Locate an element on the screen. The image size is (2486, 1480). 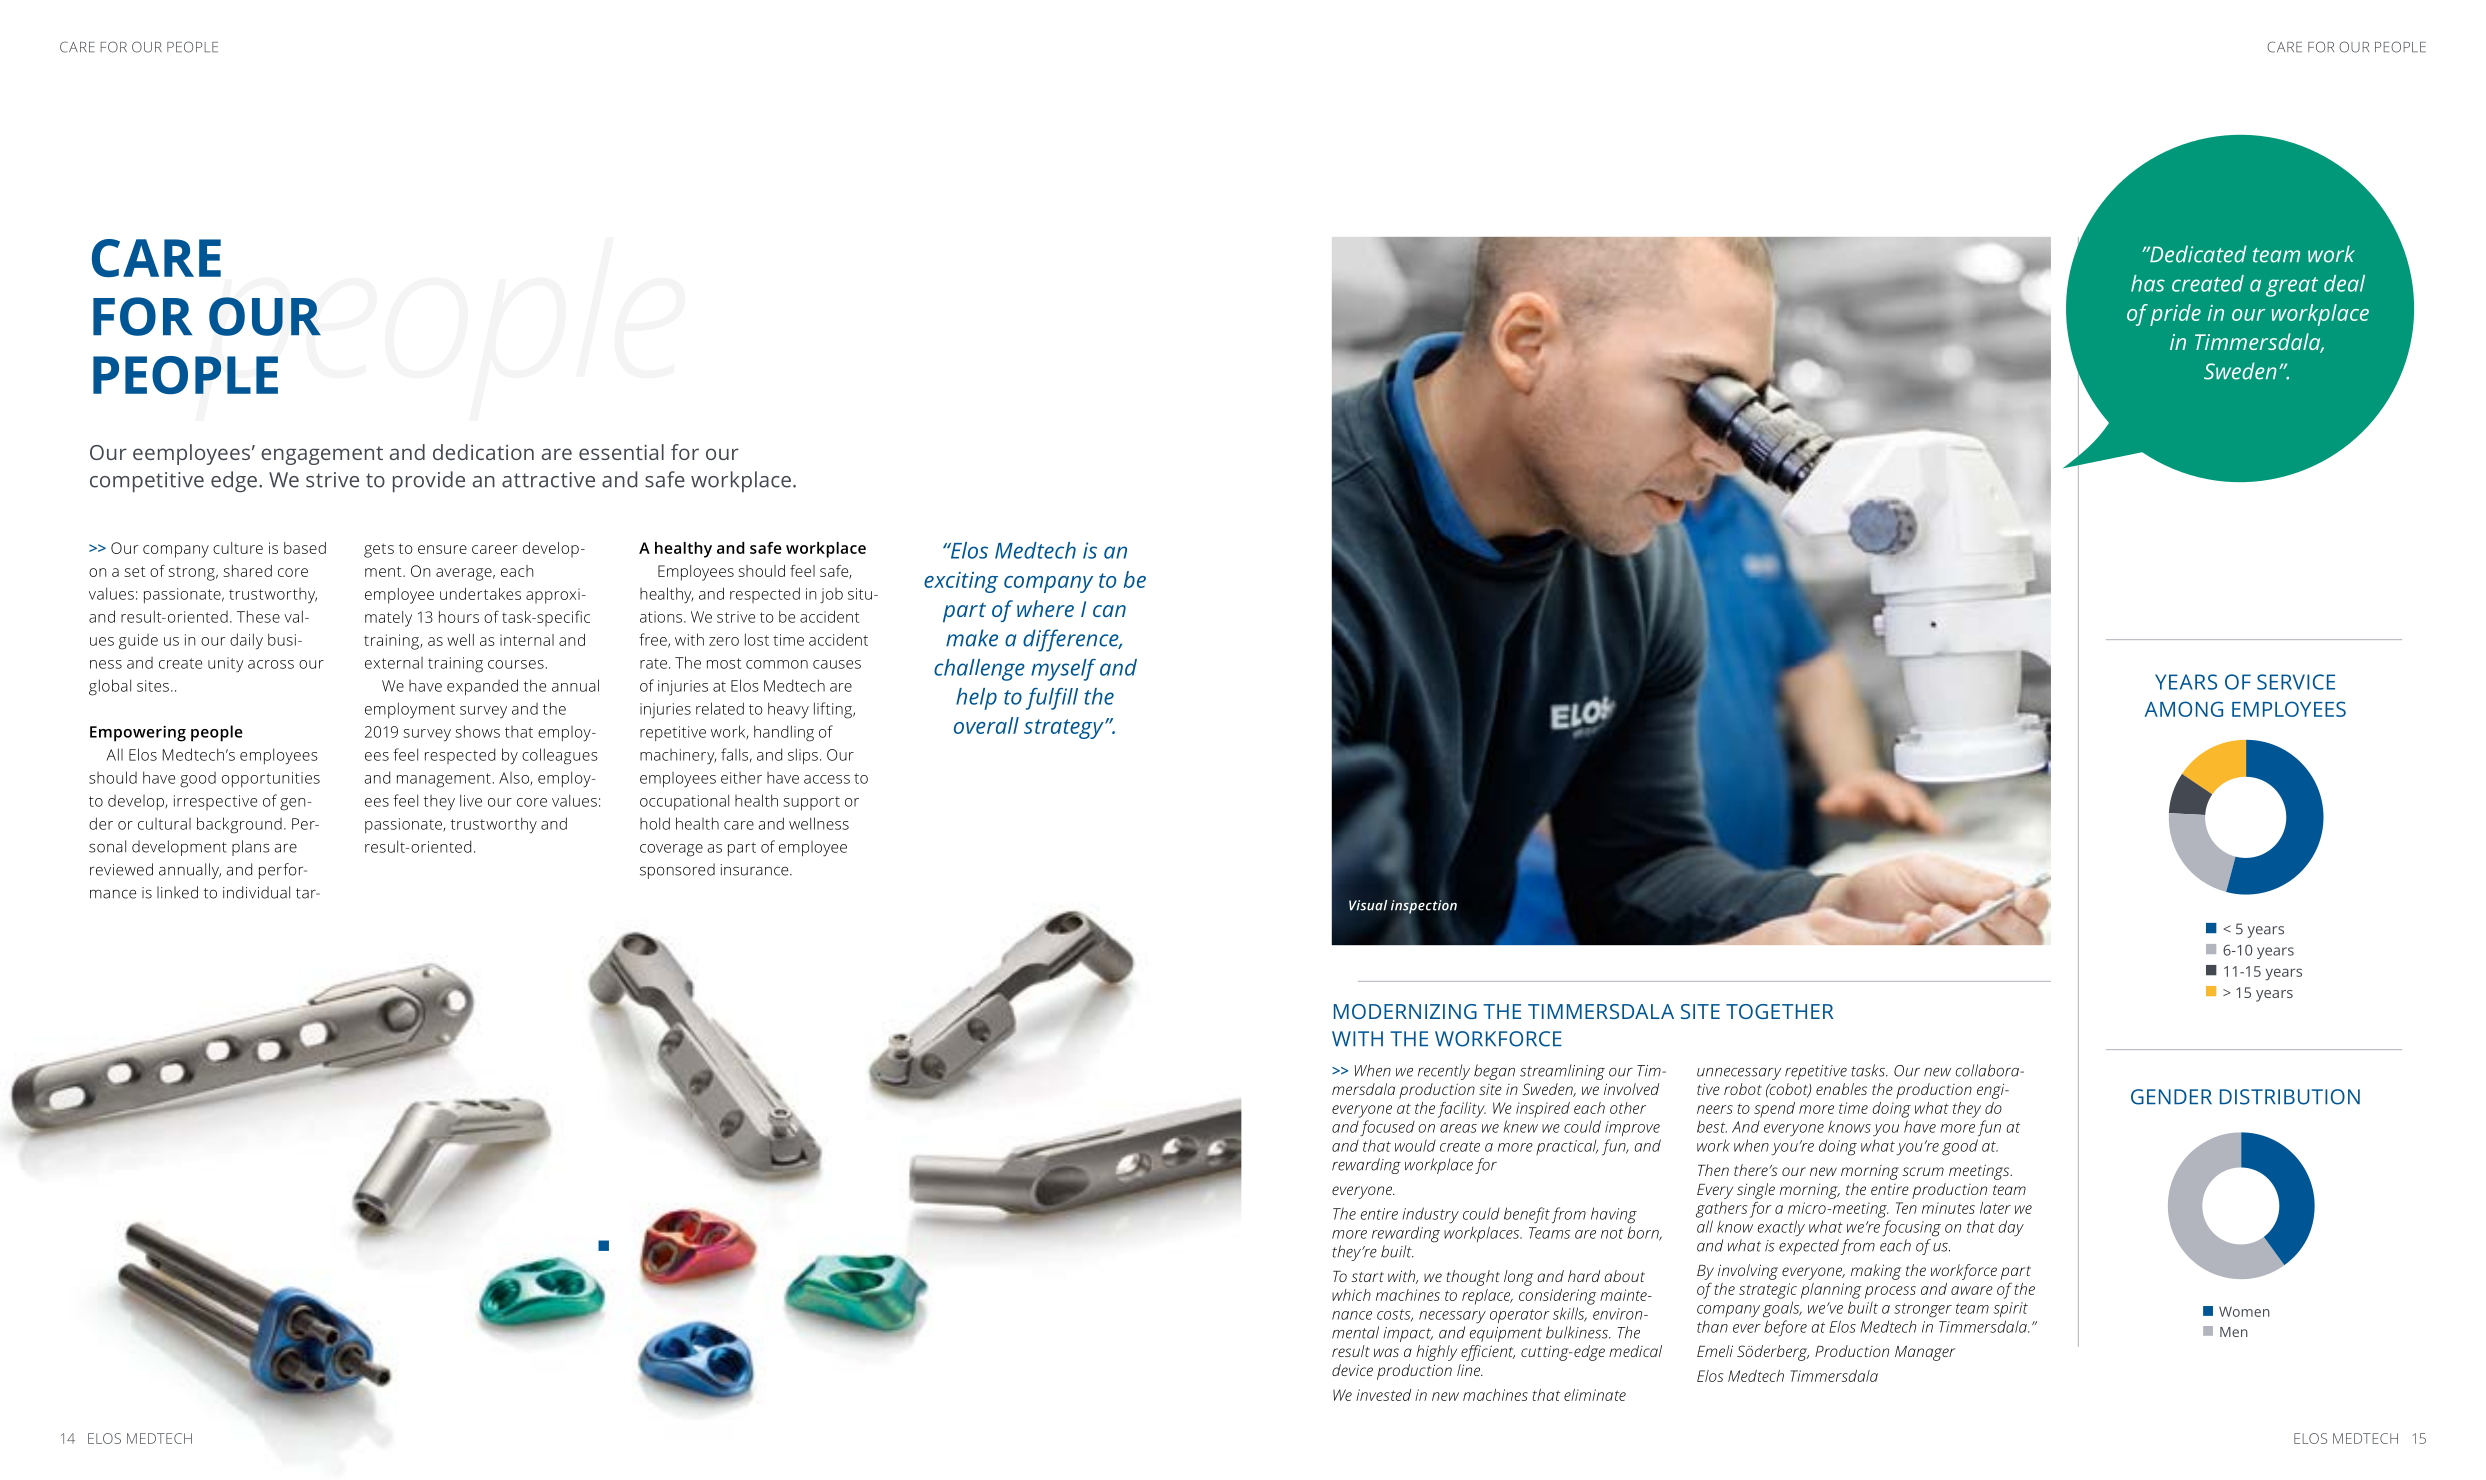
myself is located at coordinates (1063, 670).
